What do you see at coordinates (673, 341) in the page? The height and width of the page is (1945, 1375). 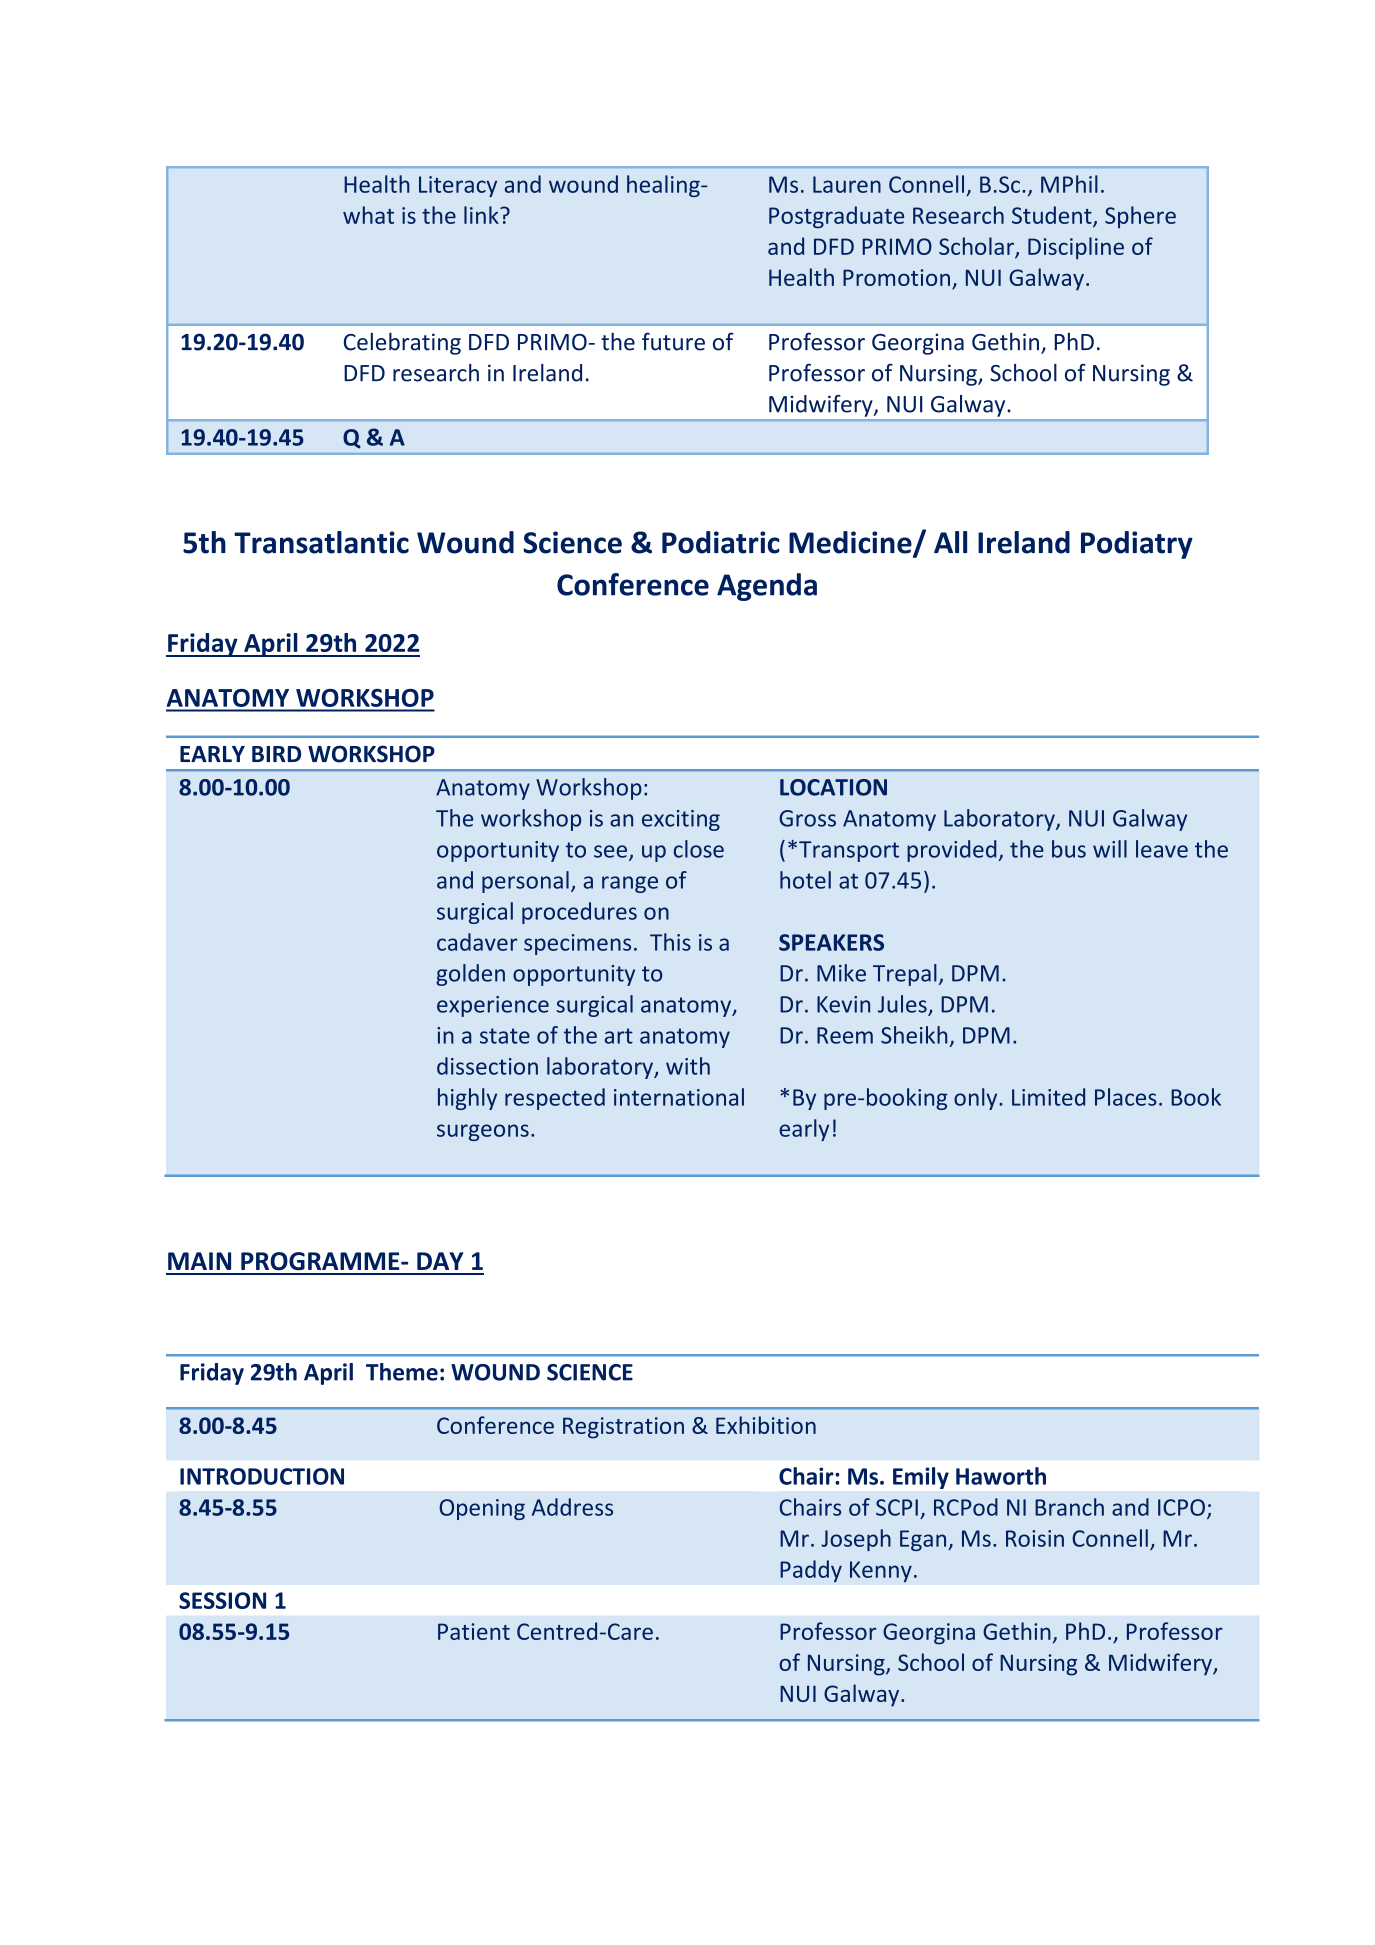 I see `future` at bounding box center [673, 341].
